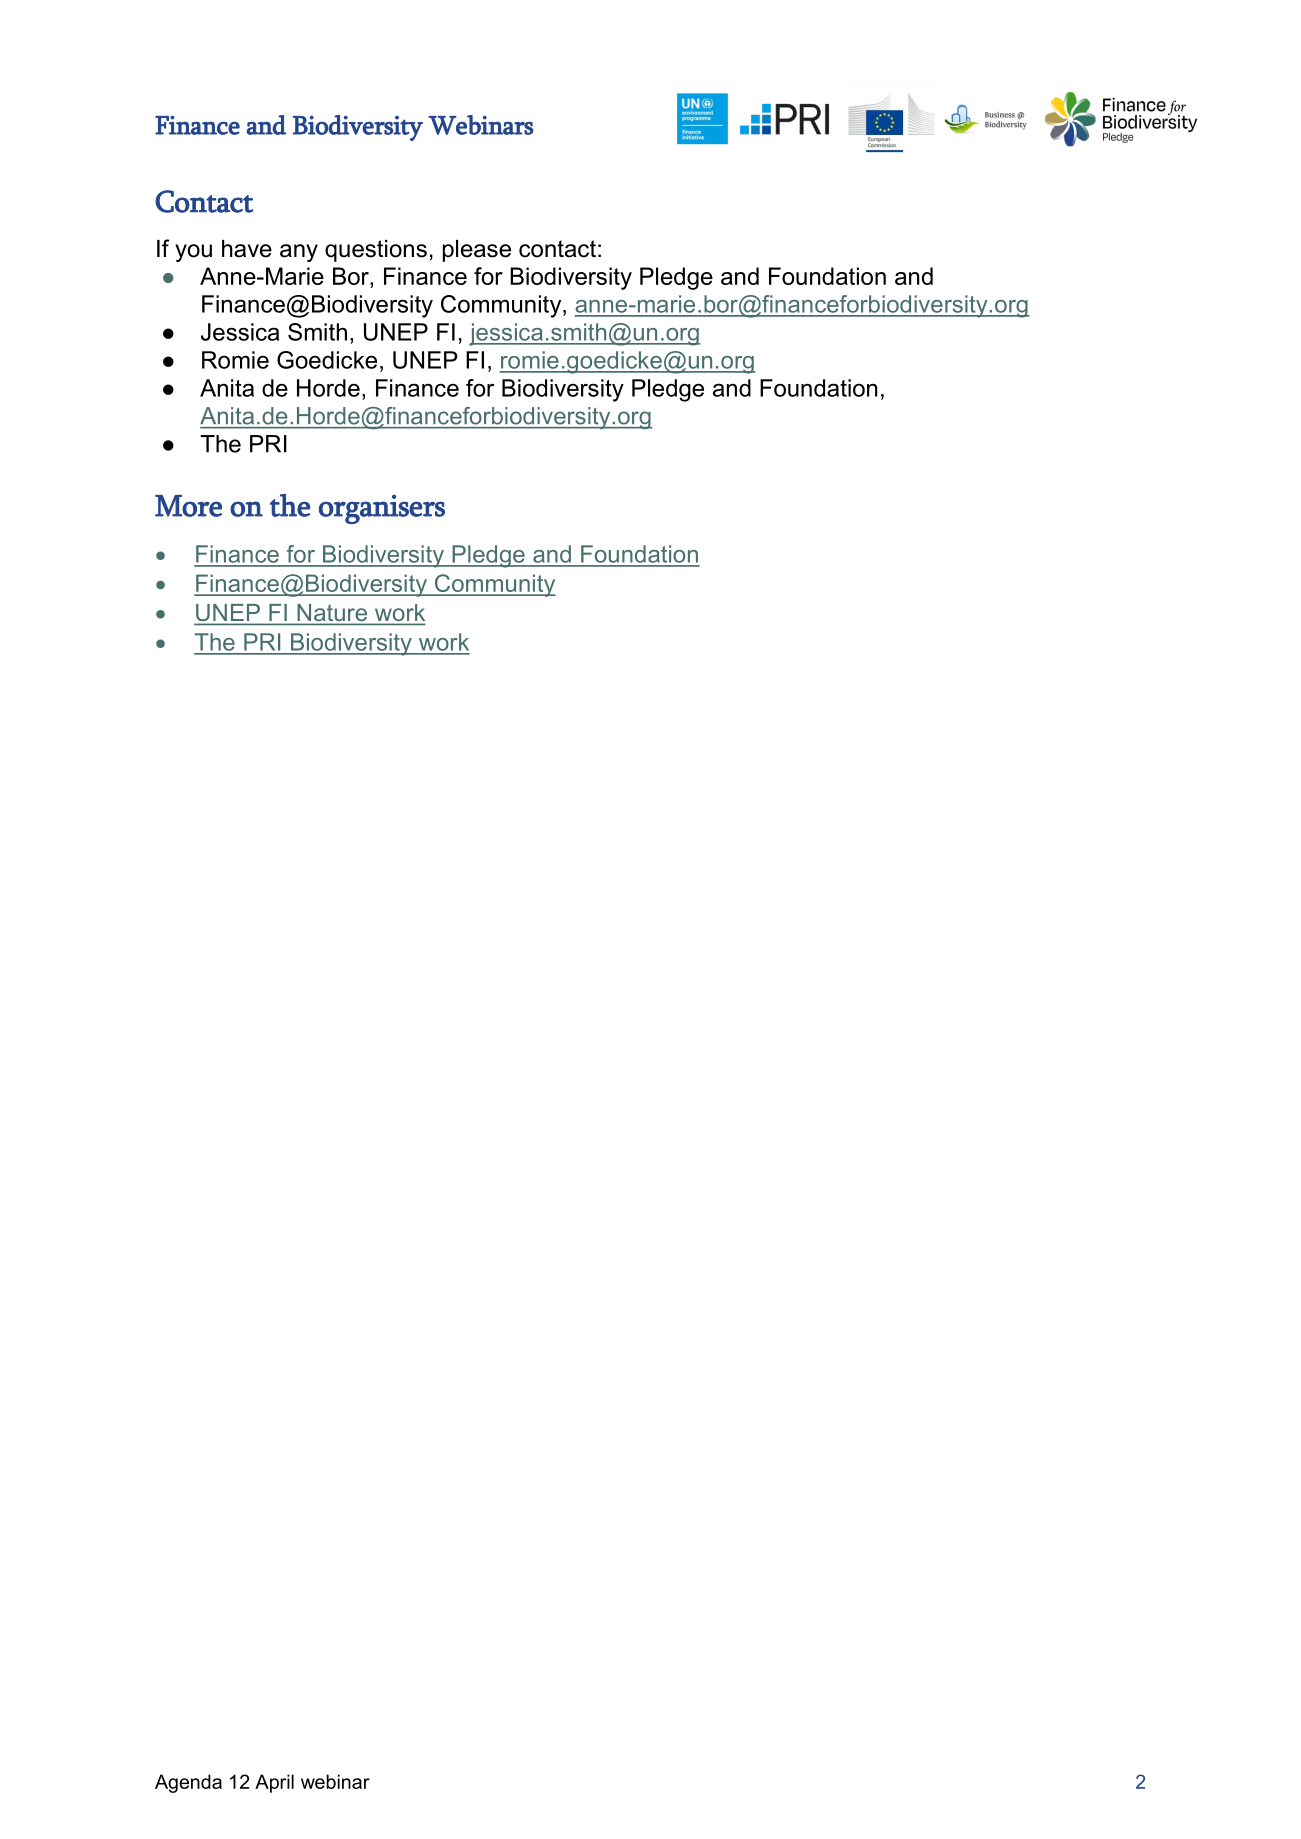 The width and height of the document is (1301, 1839). What do you see at coordinates (477, 251) in the document?
I see `please` at bounding box center [477, 251].
